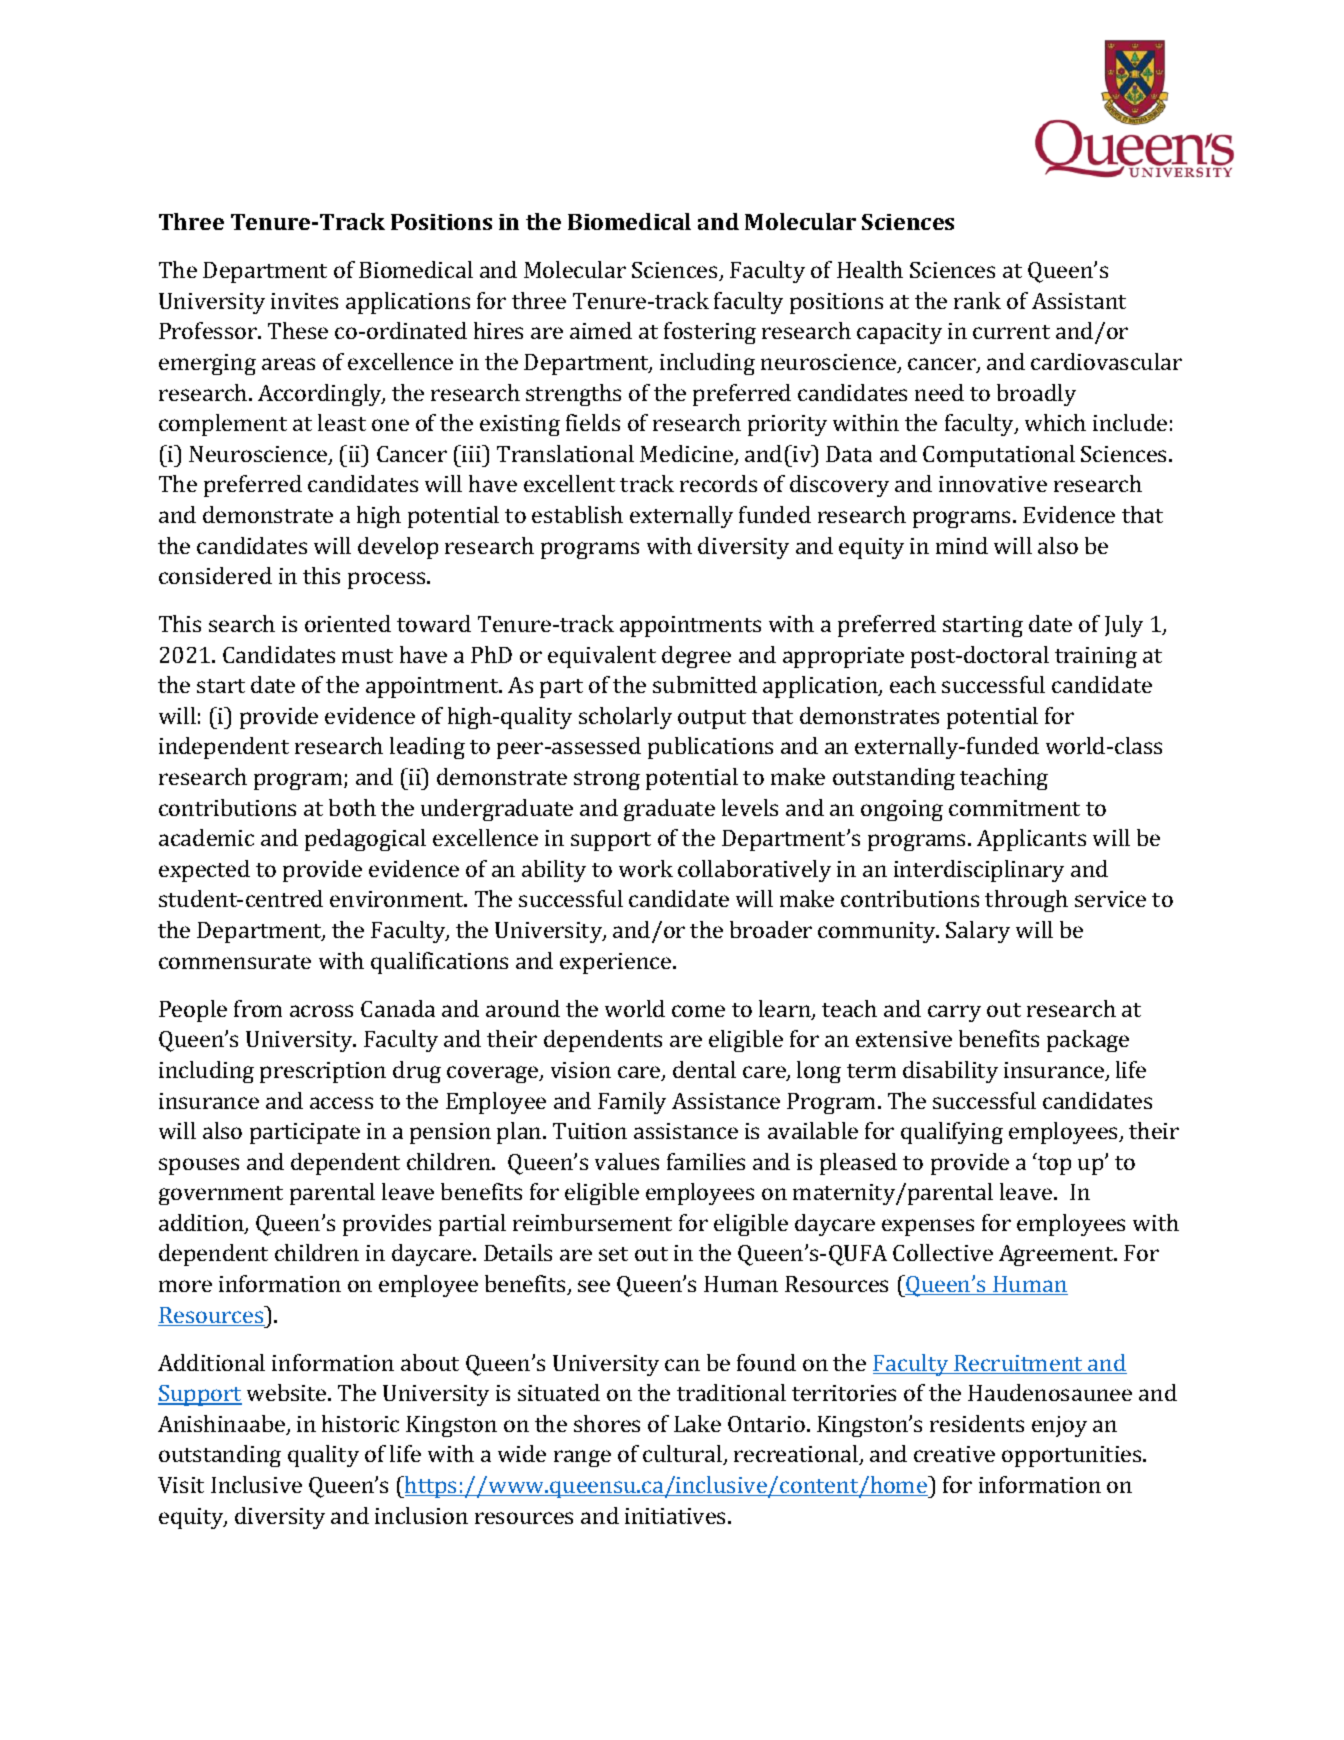 This page has width=1344, height=1740. Describe the element at coordinates (1073, 1456) in the page. I see `opportunities` at that location.
